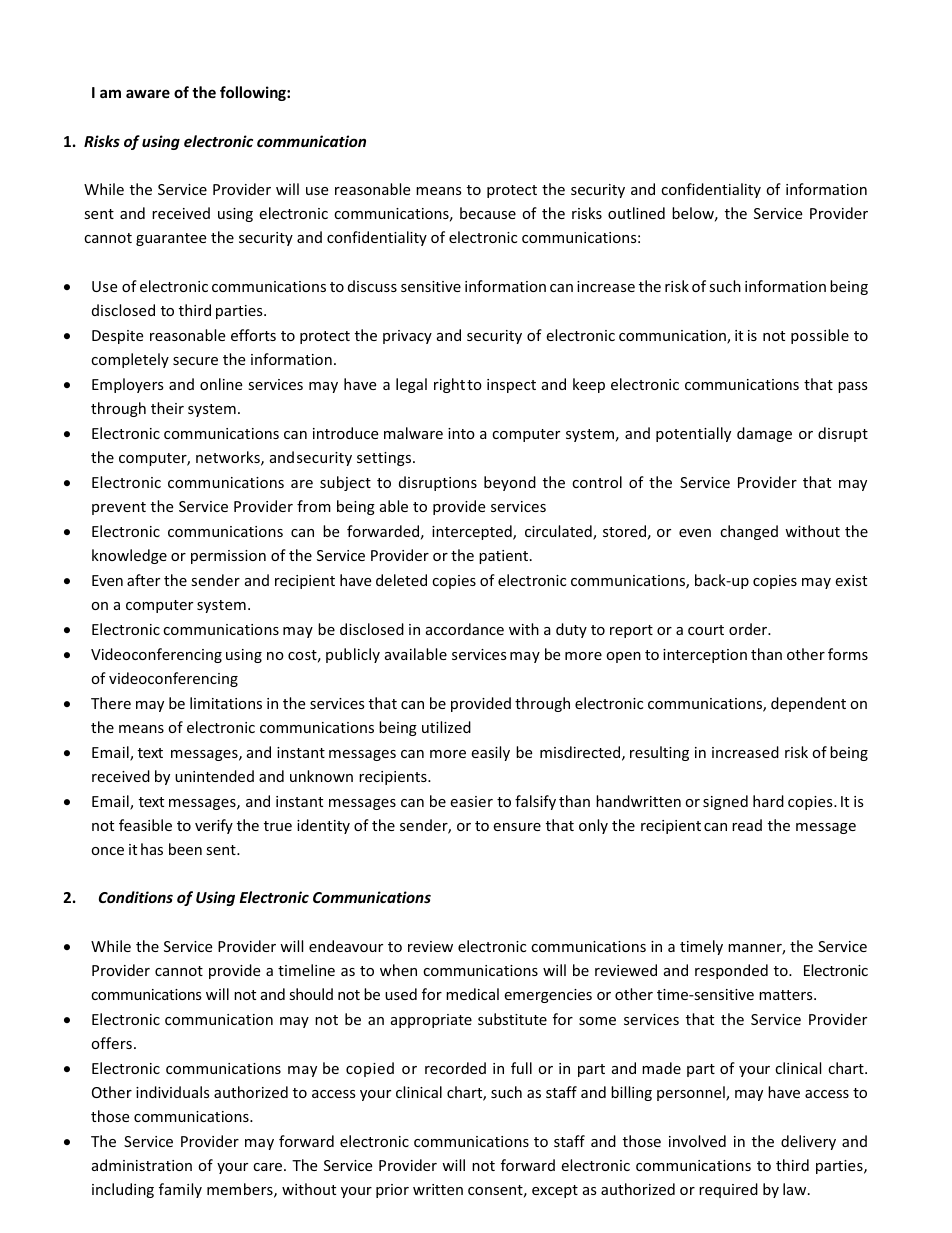  I want to click on Conditions, so click(136, 897).
